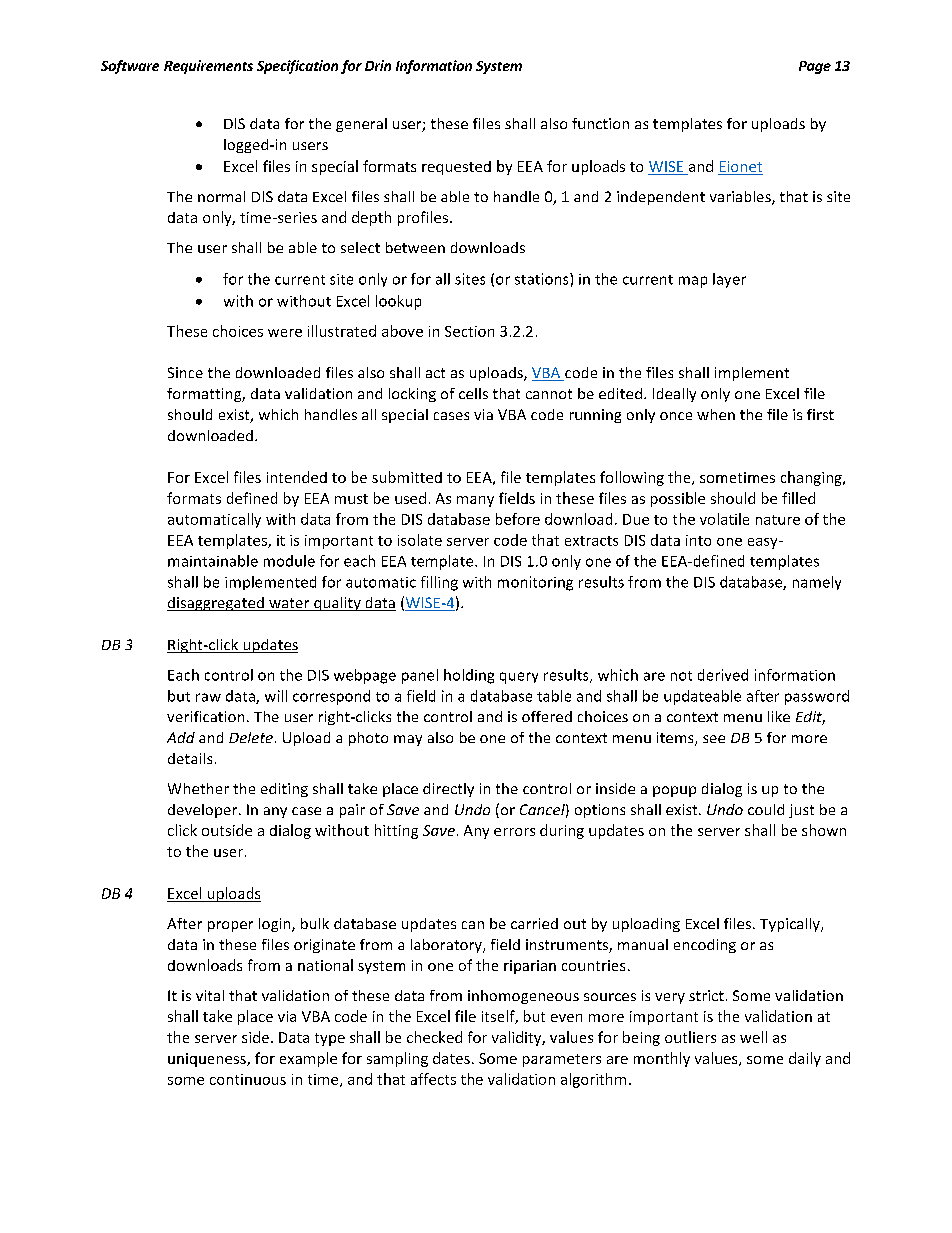  I want to click on requested, so click(456, 168).
